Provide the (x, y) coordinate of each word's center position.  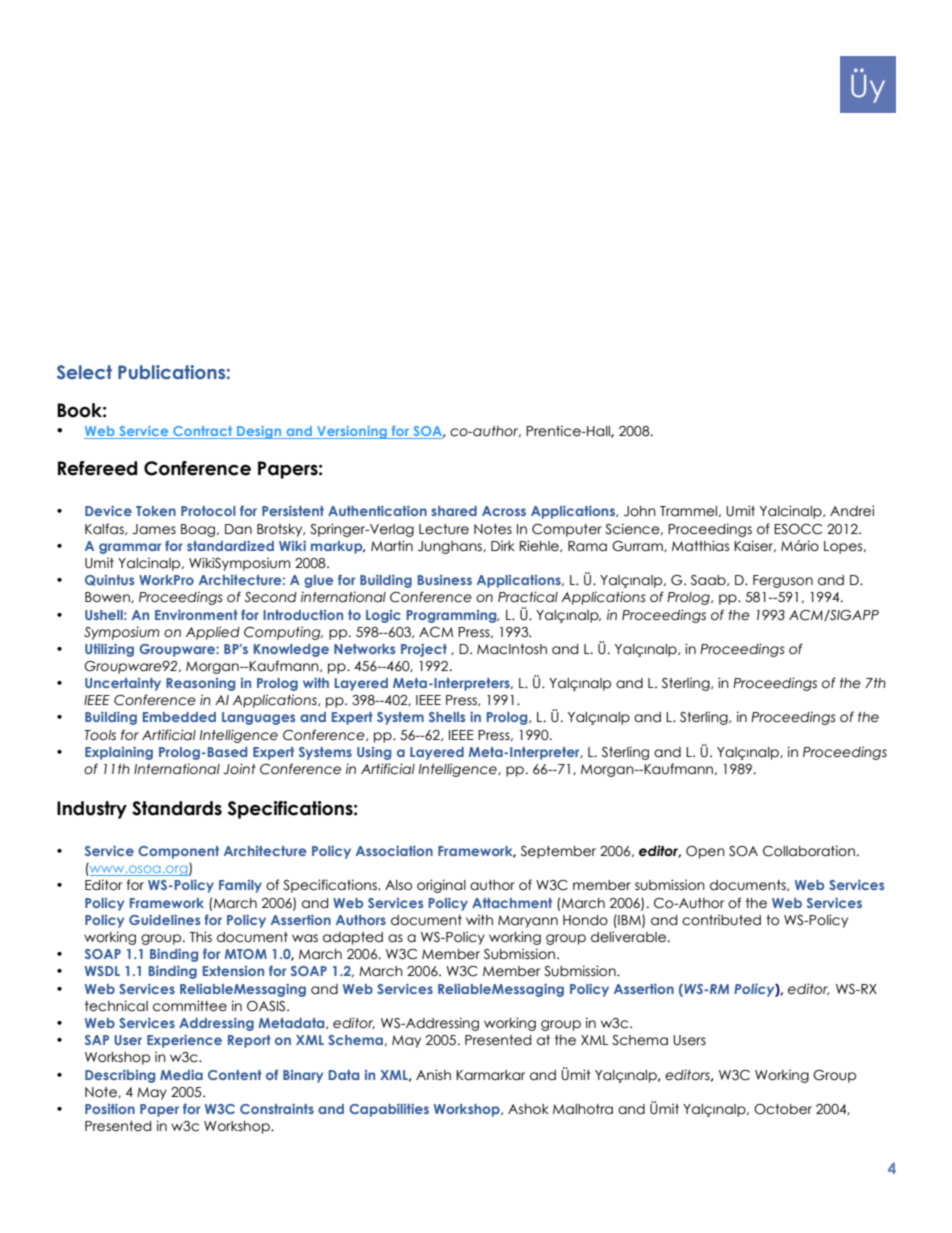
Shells (447, 717)
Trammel (690, 511)
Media (181, 1074)
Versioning (352, 432)
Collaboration (809, 851)
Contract (203, 432)
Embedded (179, 717)
